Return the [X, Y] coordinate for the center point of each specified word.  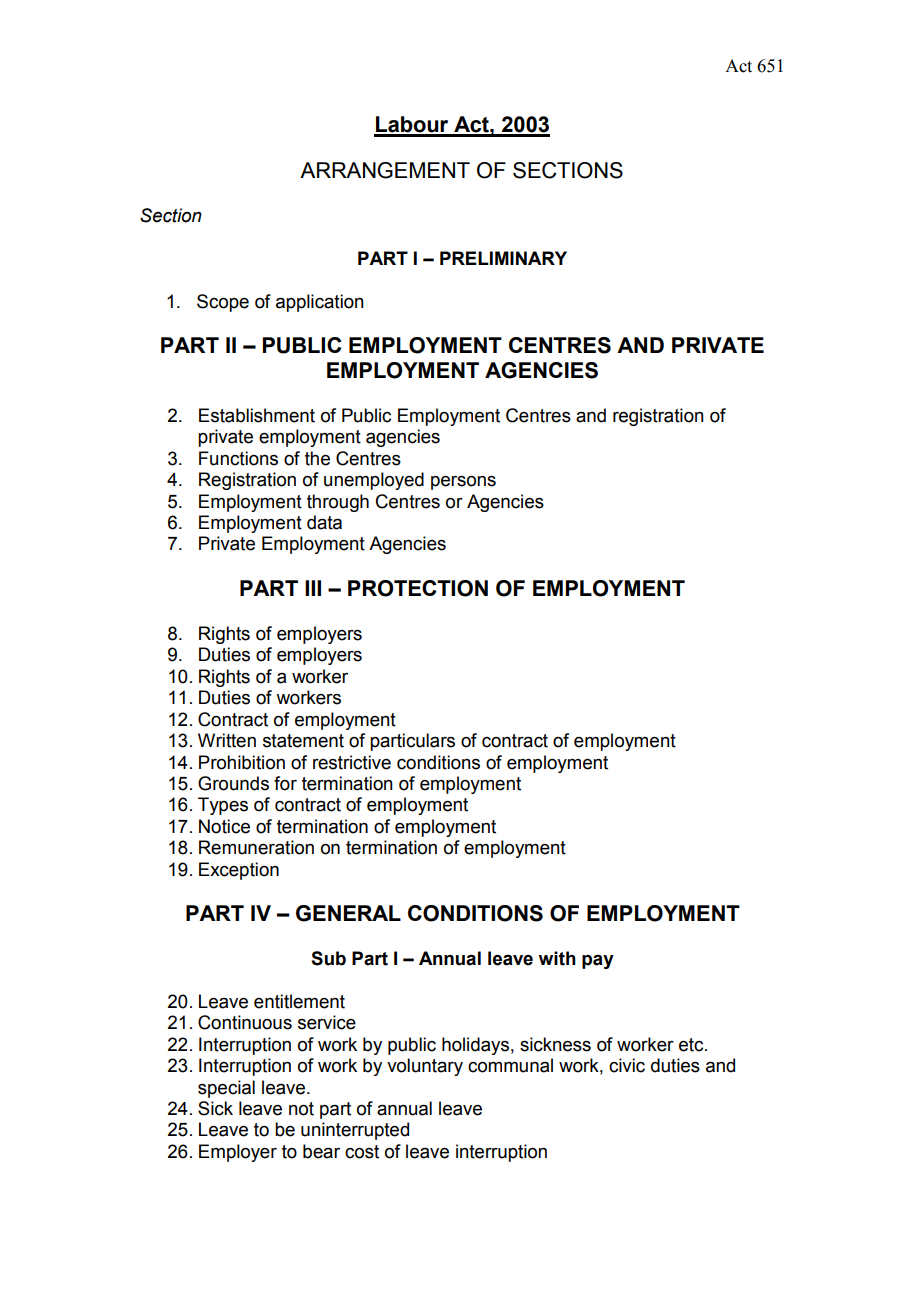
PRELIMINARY [503, 258]
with [557, 958]
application [320, 303]
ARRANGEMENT [385, 170]
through [338, 503]
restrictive [352, 762]
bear [321, 1151]
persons [463, 483]
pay [598, 961]
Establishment [257, 415]
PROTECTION [418, 588]
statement [303, 741]
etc [692, 1045]
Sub [328, 958]
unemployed [374, 481]
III [313, 588]
